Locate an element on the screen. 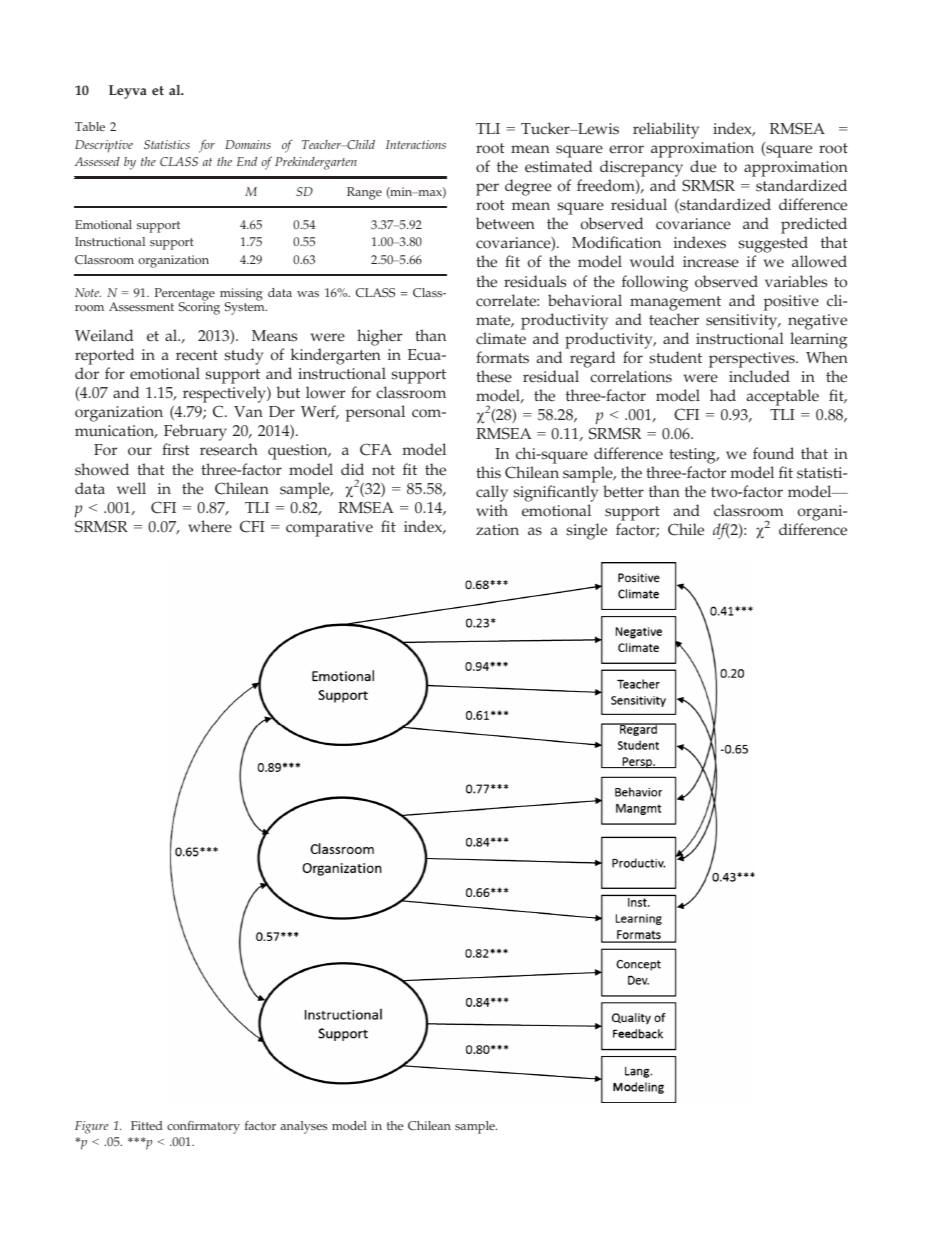  End is located at coordinates (247, 161).
